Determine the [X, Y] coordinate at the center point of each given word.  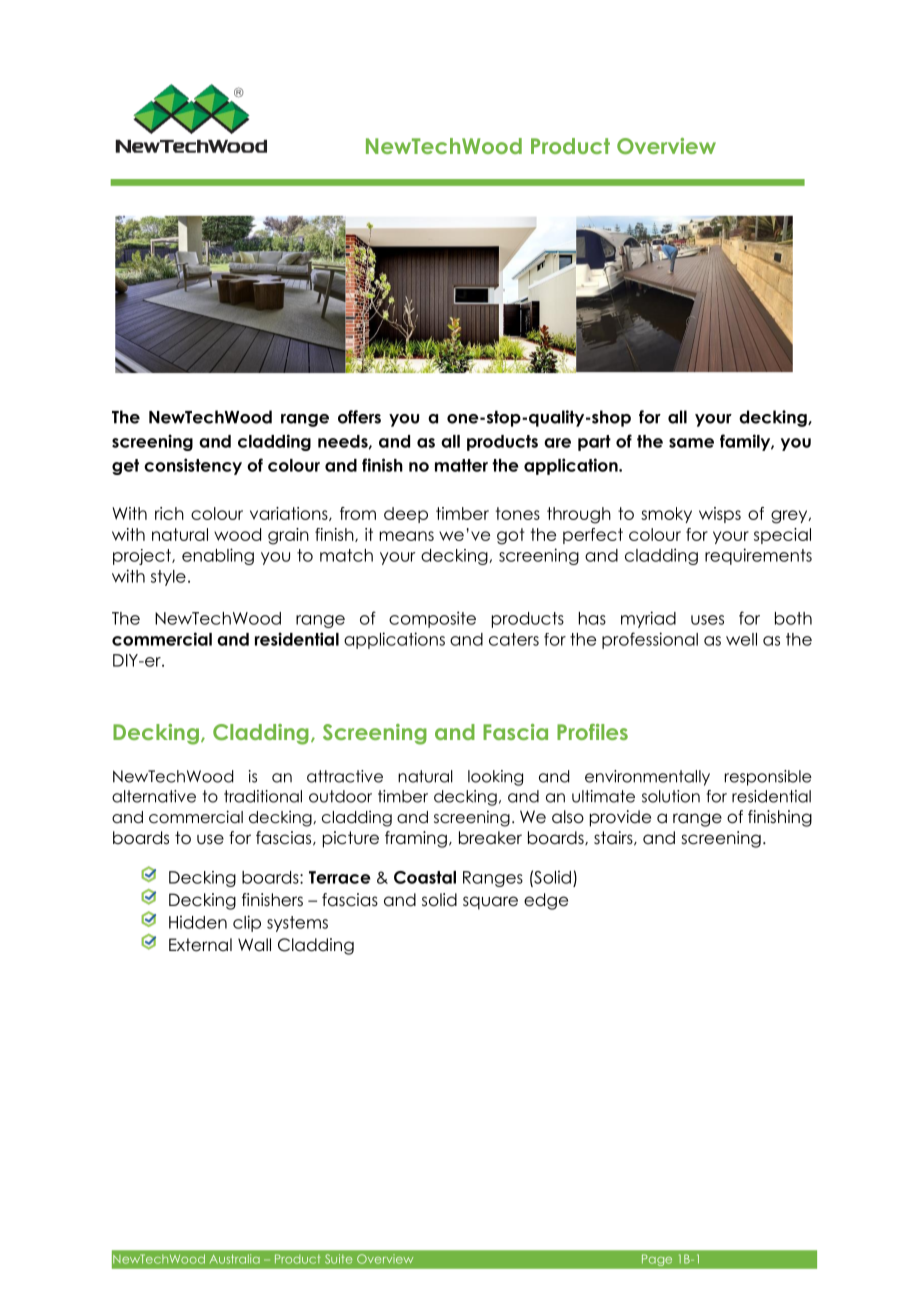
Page [657, 1260]
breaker [490, 838]
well [741, 639]
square [490, 903]
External [200, 945]
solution [671, 796]
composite [432, 619]
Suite [338, 1259]
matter [461, 465]
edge [546, 901]
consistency [193, 466]
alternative [154, 796]
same [691, 443]
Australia [235, 1259]
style [168, 578]
